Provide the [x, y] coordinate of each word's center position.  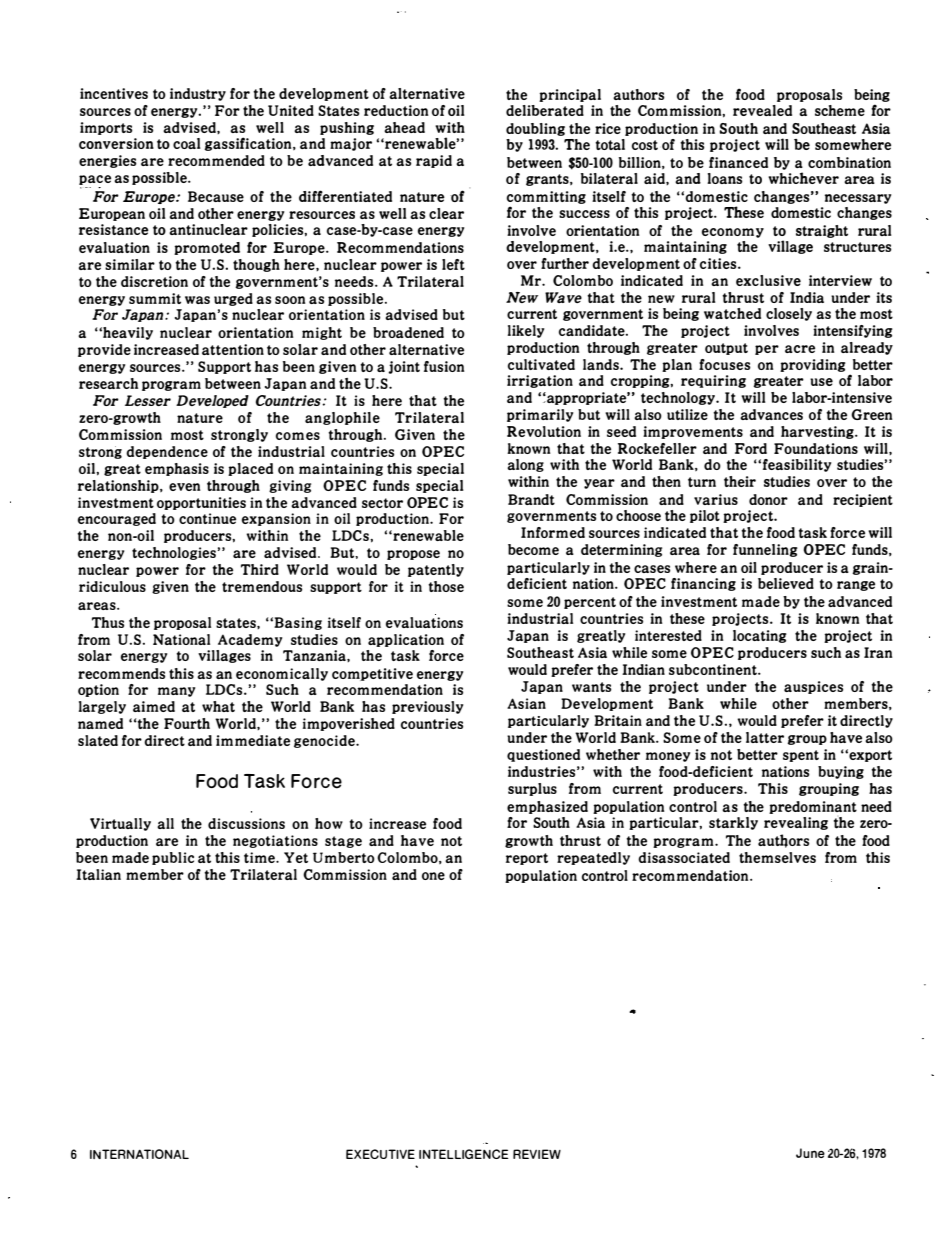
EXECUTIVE [380, 1154]
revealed [762, 110]
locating [760, 636]
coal [187, 143]
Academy [250, 640]
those [446, 586]
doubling [535, 129]
